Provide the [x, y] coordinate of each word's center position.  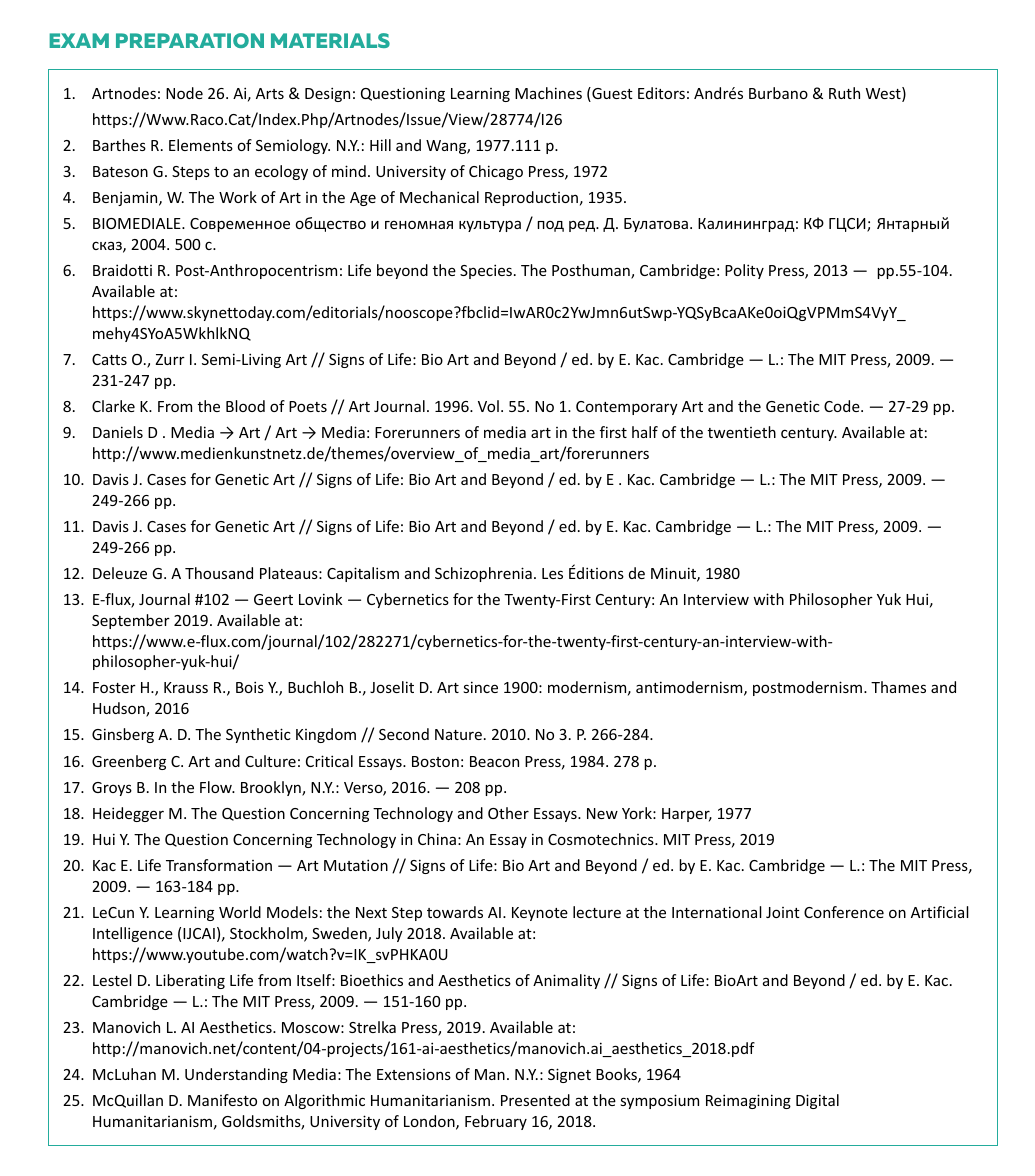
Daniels [118, 432]
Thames [898, 687]
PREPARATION [190, 40]
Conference [844, 912]
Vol [488, 406]
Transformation [219, 865]
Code [843, 406]
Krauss [186, 687]
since [480, 687]
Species [487, 271]
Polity [744, 271]
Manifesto [222, 1100]
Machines [548, 93]
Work [238, 197]
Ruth [844, 93]
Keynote [540, 914]
